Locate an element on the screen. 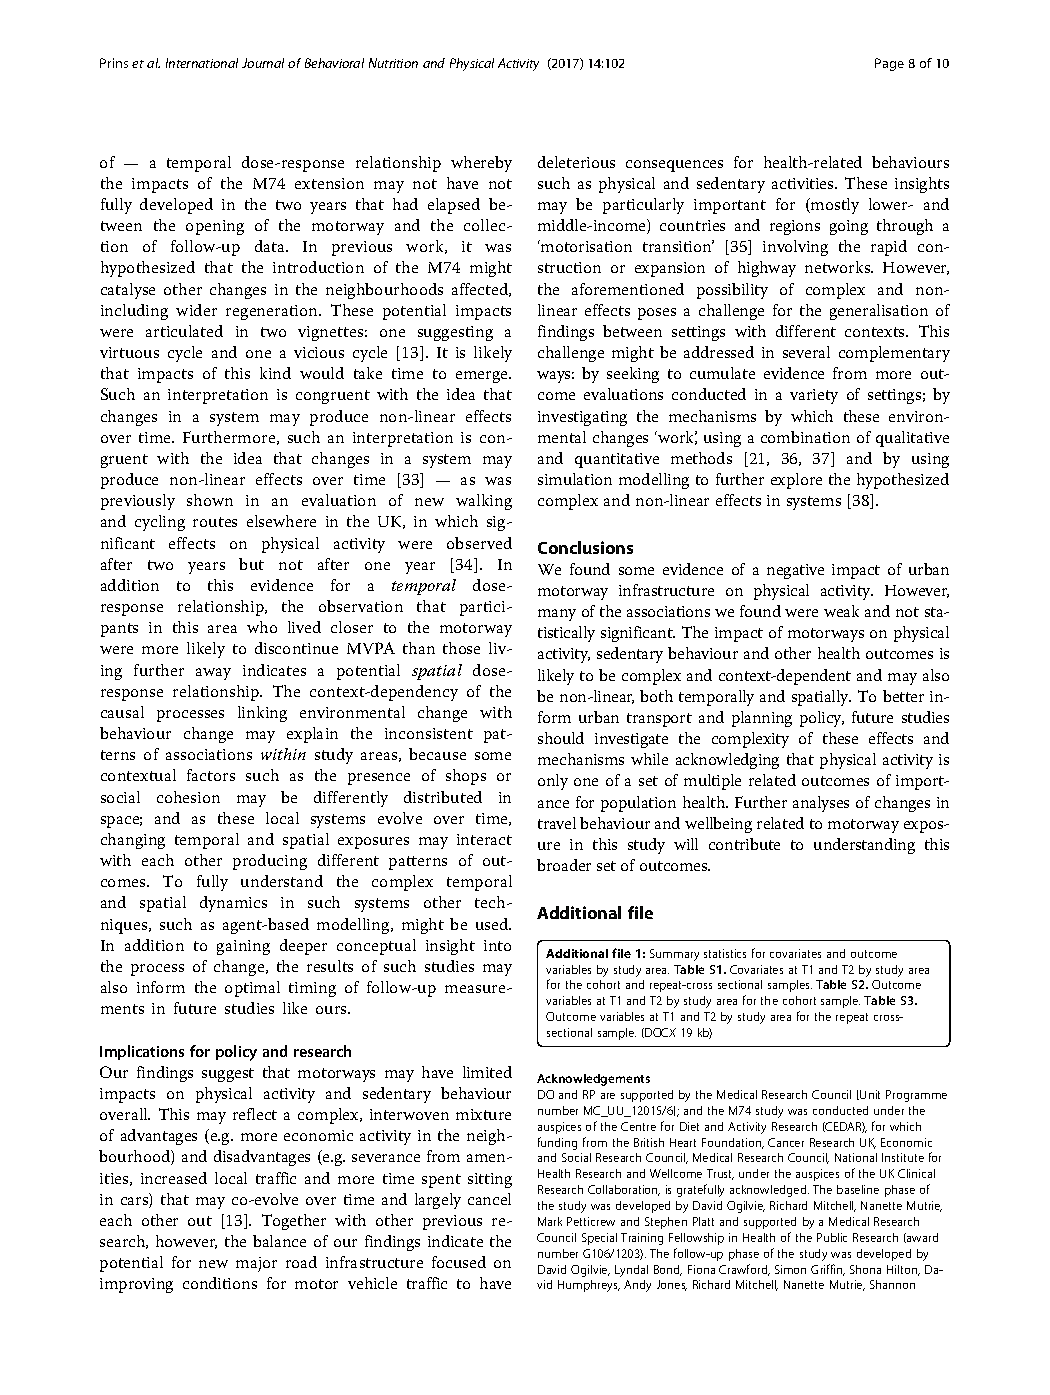 The image size is (1050, 1395). major is located at coordinates (256, 1264).
